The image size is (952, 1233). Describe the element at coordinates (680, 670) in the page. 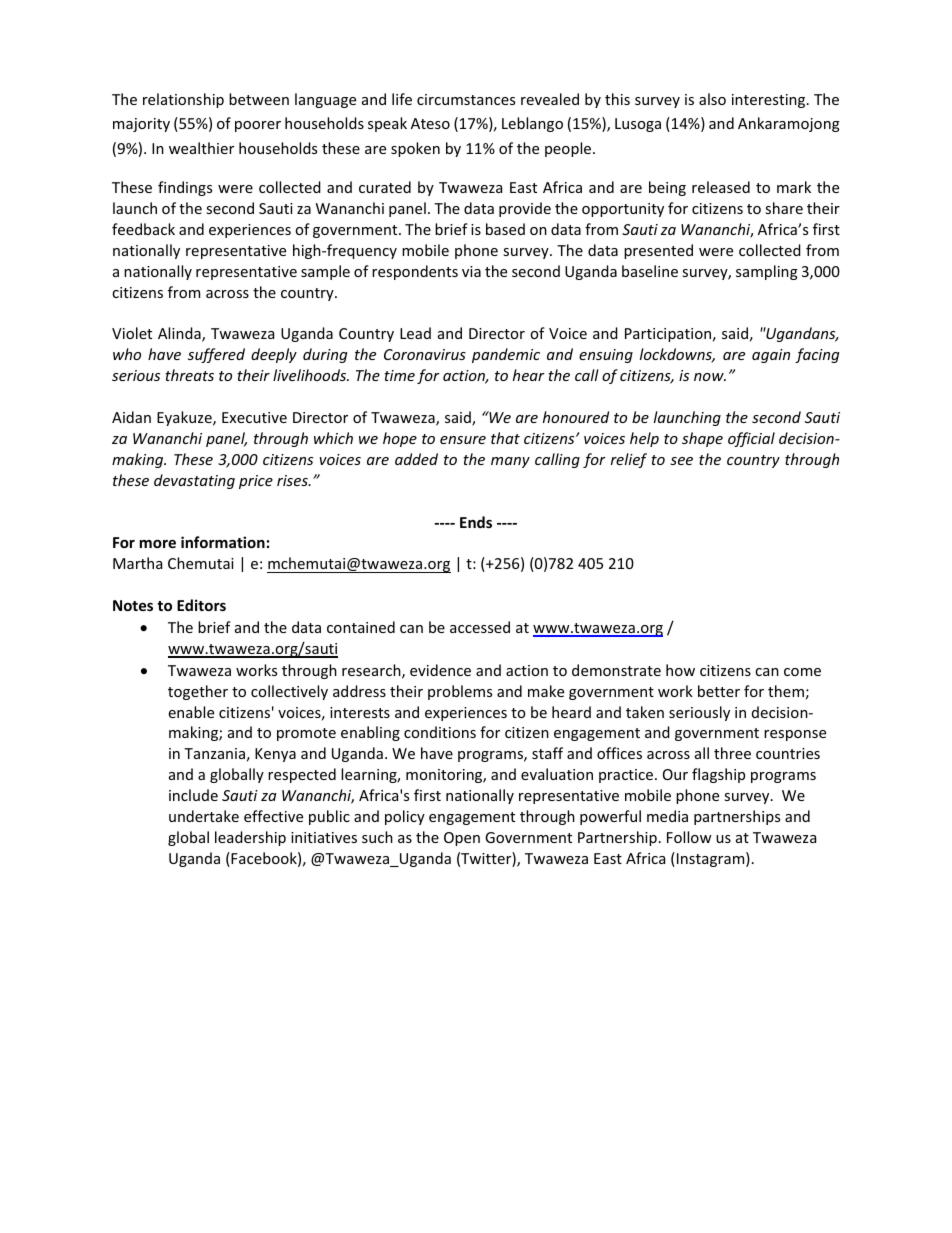

I see `how` at that location.
